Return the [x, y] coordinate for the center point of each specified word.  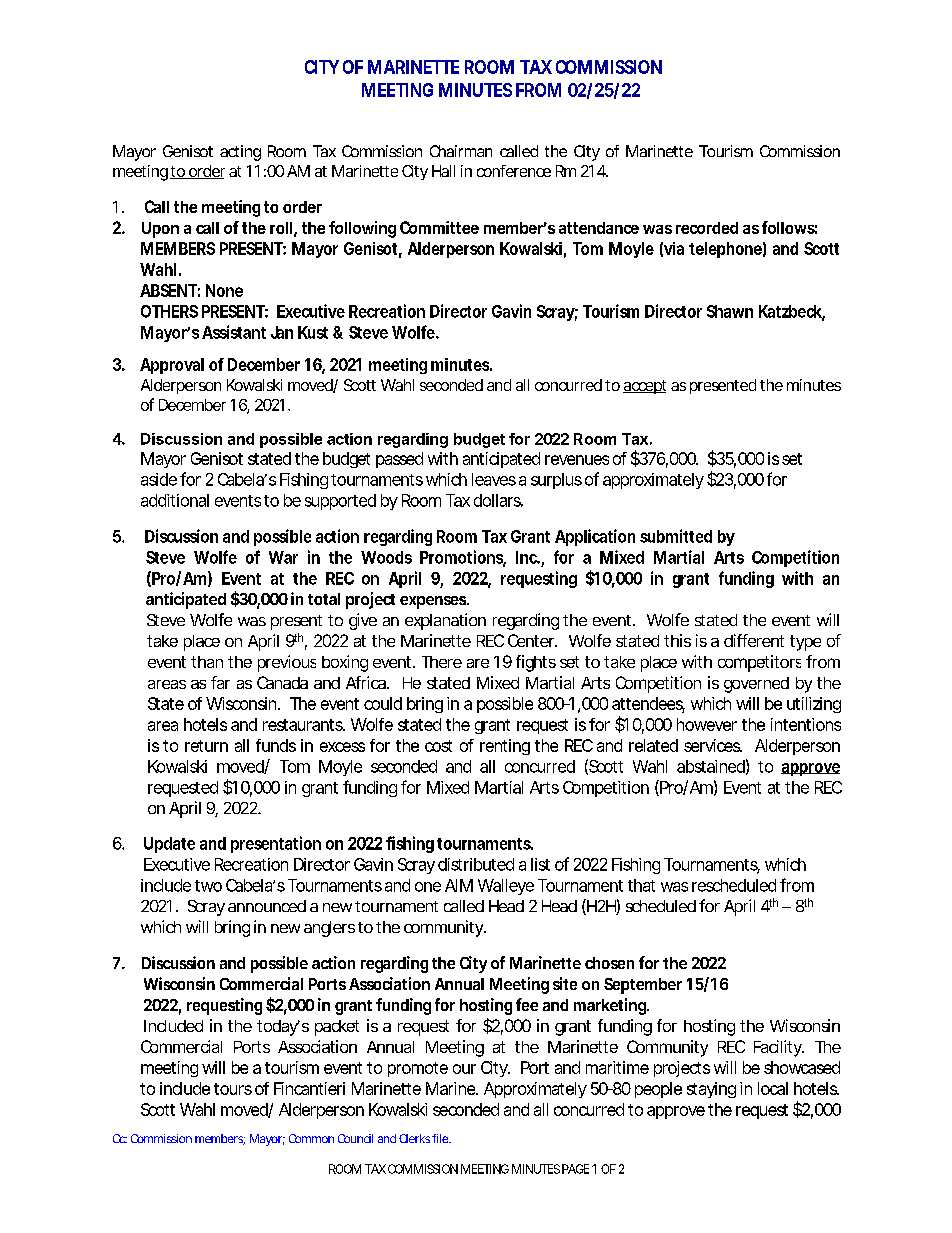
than [207, 662]
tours [233, 1089]
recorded [707, 228]
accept [644, 387]
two [208, 886]
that [641, 885]
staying [711, 1090]
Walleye [506, 887]
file [441, 1138]
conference [514, 171]
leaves [494, 479]
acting [240, 153]
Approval [172, 366]
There [442, 662]
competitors [759, 663]
